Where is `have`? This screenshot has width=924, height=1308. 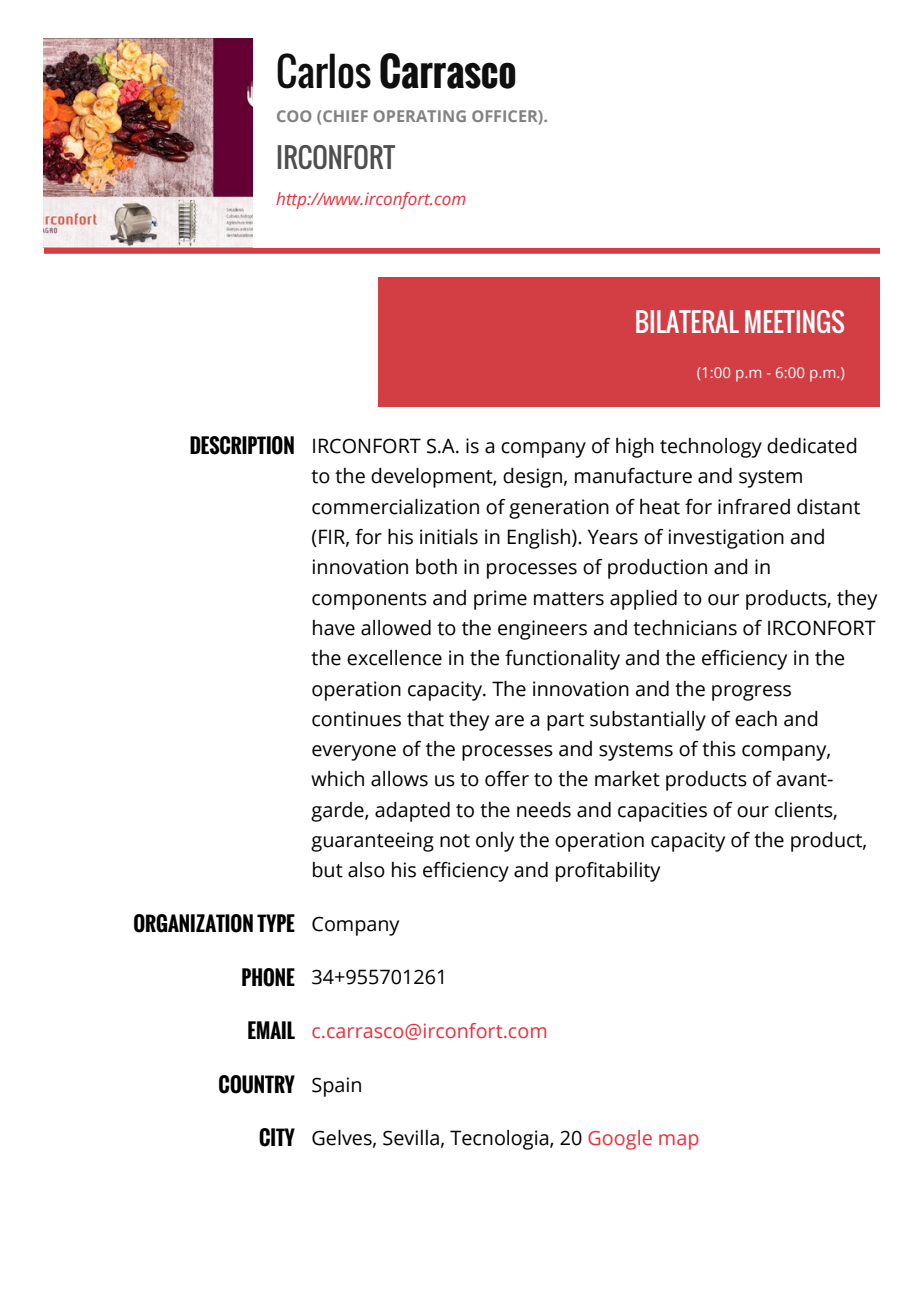
have is located at coordinates (334, 628).
